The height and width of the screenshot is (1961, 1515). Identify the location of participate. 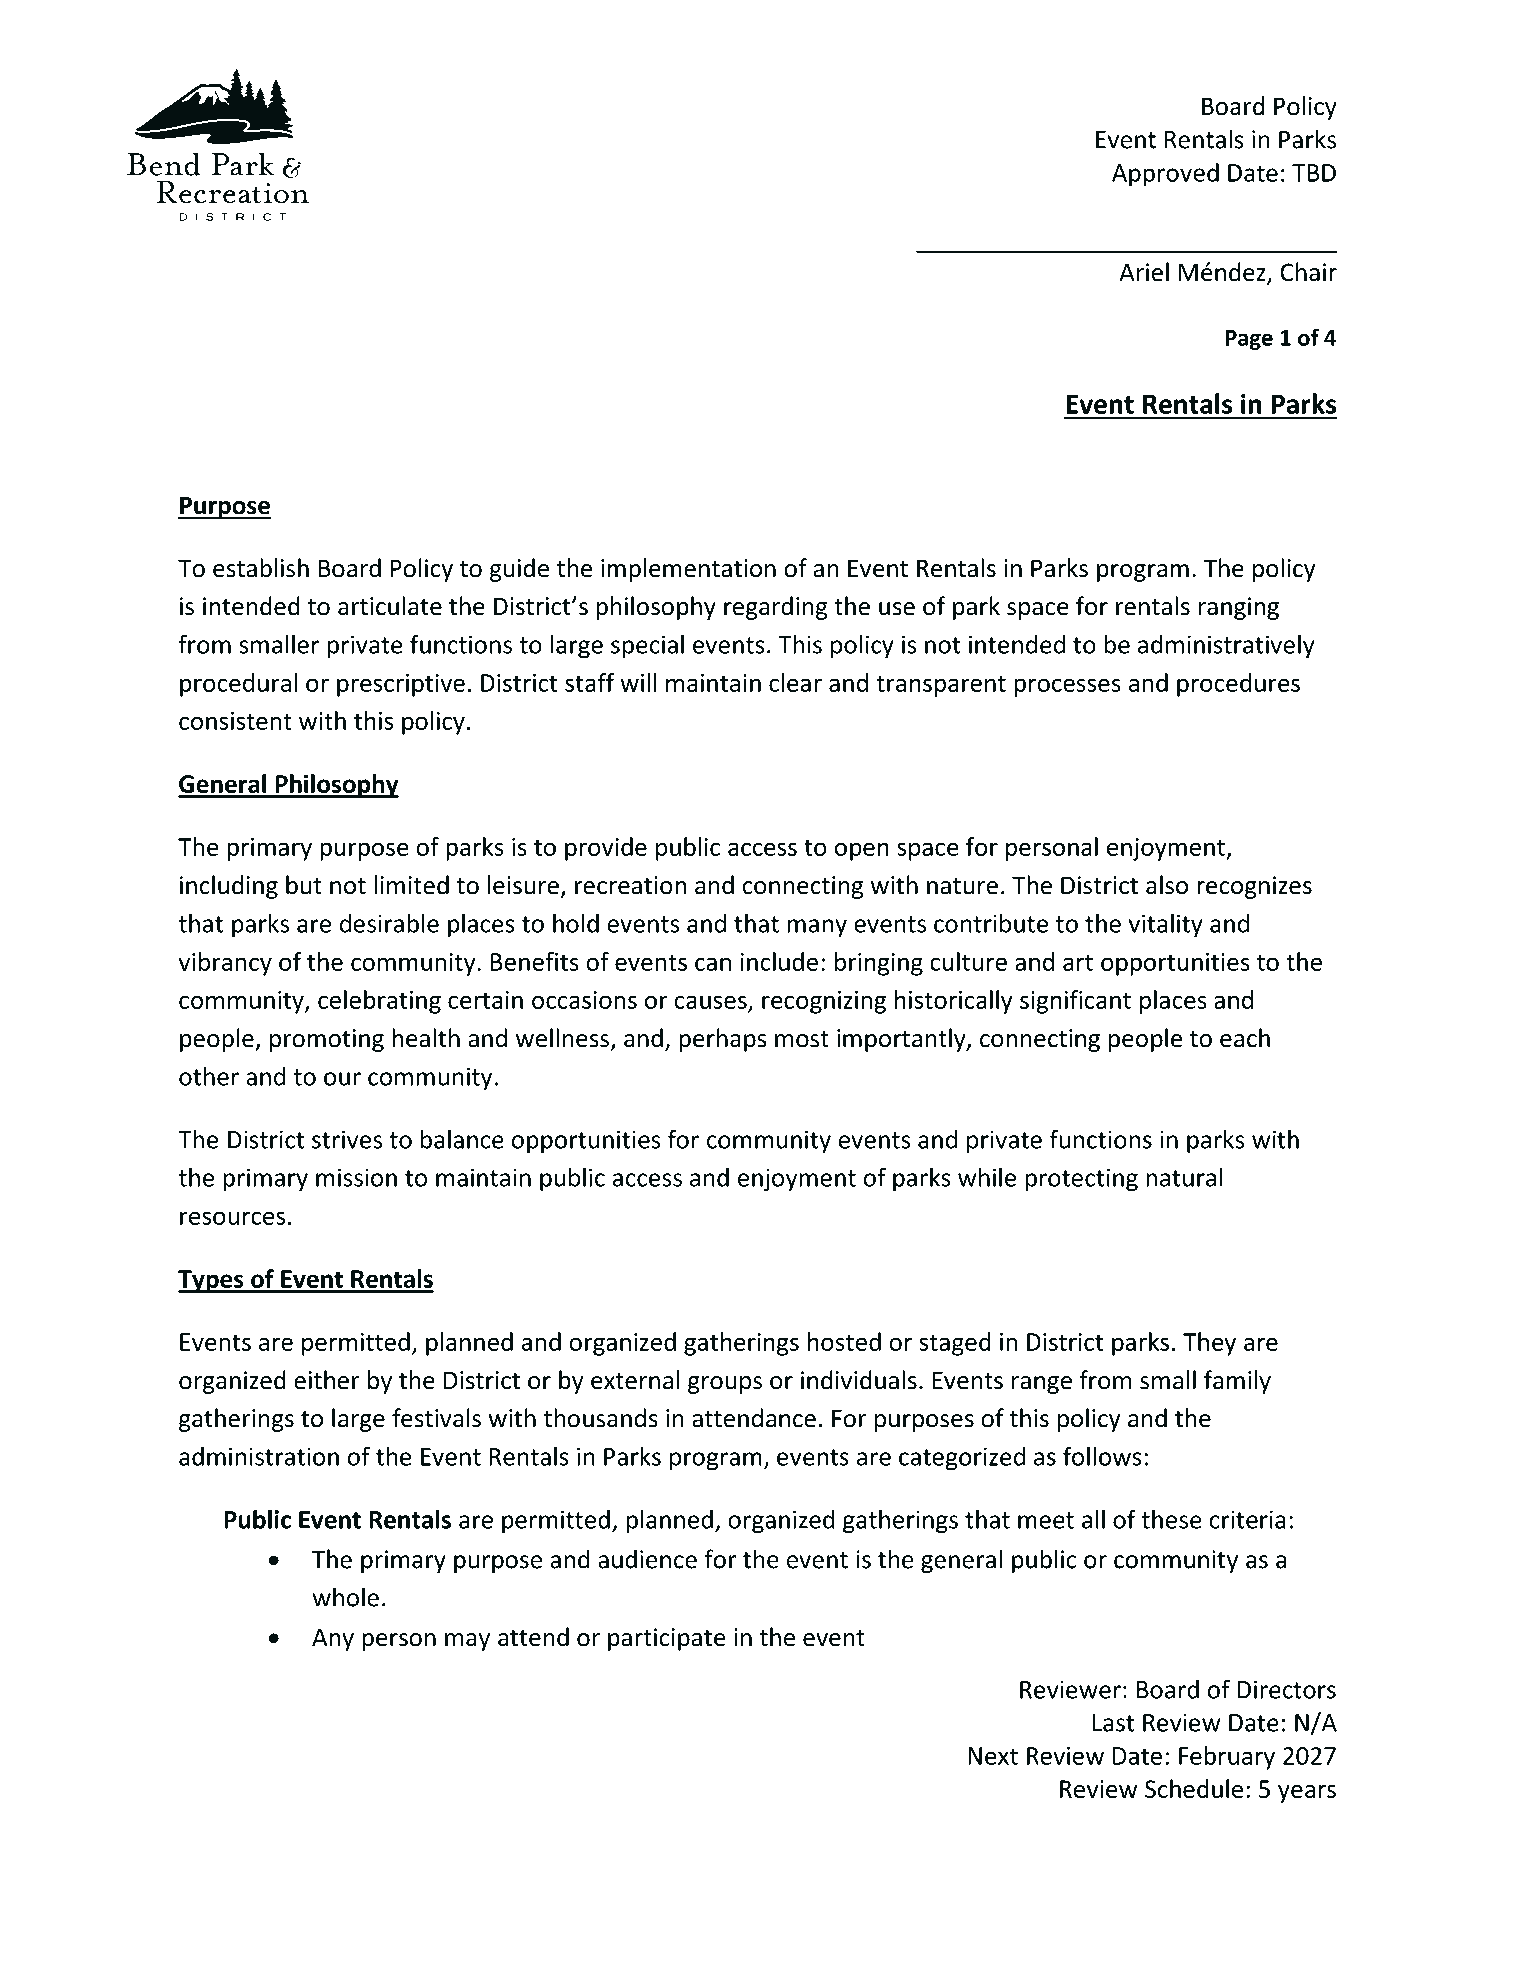
(667, 1639).
